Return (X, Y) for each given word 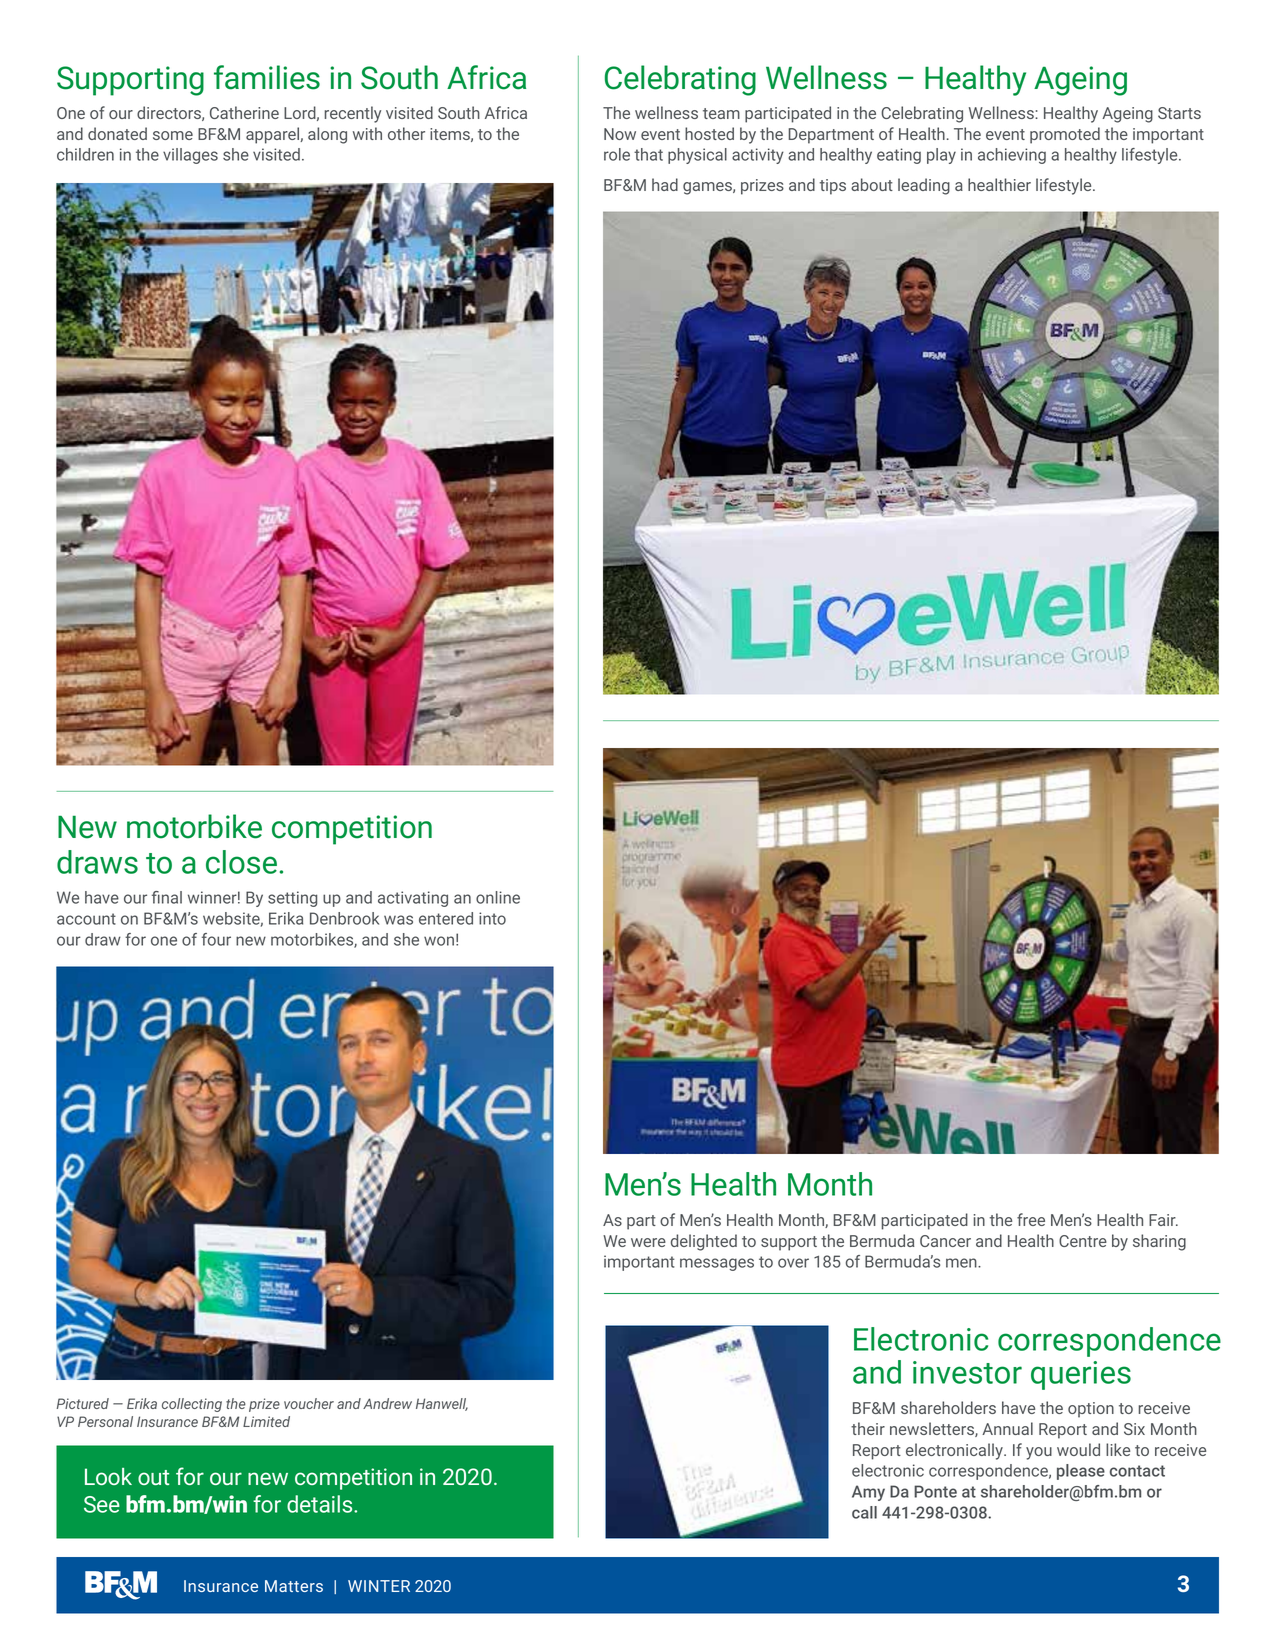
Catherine (244, 112)
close (241, 862)
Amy (868, 1493)
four (216, 939)
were (648, 1242)
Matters (294, 1586)
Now (620, 134)
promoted (1065, 135)
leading (924, 186)
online (498, 897)
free (1031, 1219)
